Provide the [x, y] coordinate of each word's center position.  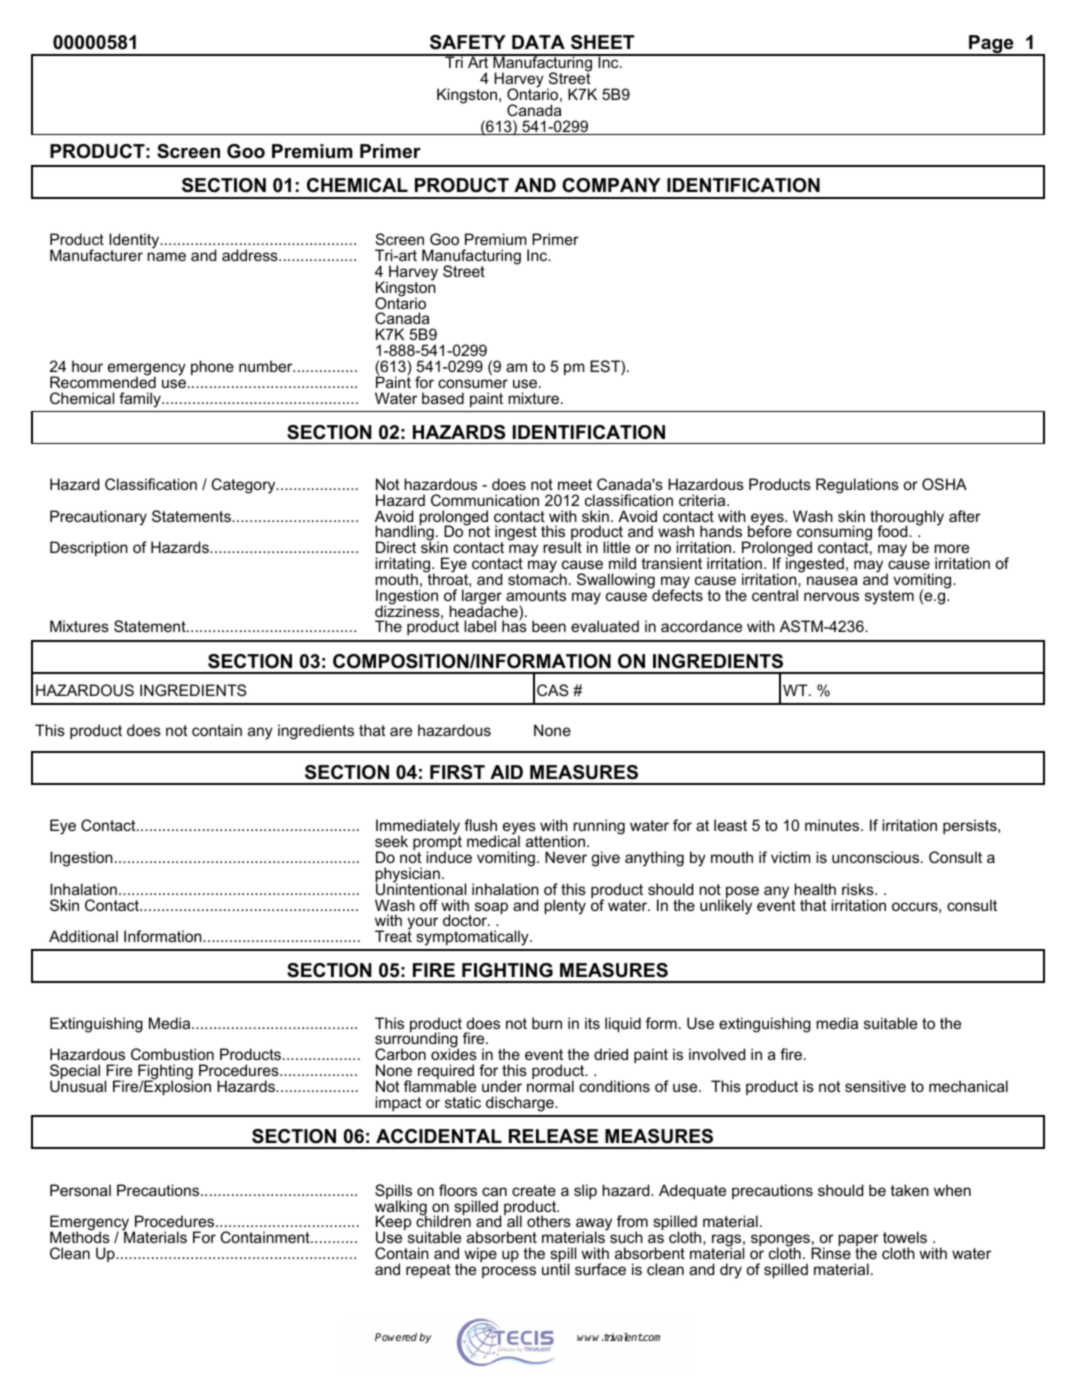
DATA [538, 42]
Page [991, 45]
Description [89, 548]
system [889, 597]
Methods [80, 1236]
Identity [135, 242]
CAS [553, 690]
